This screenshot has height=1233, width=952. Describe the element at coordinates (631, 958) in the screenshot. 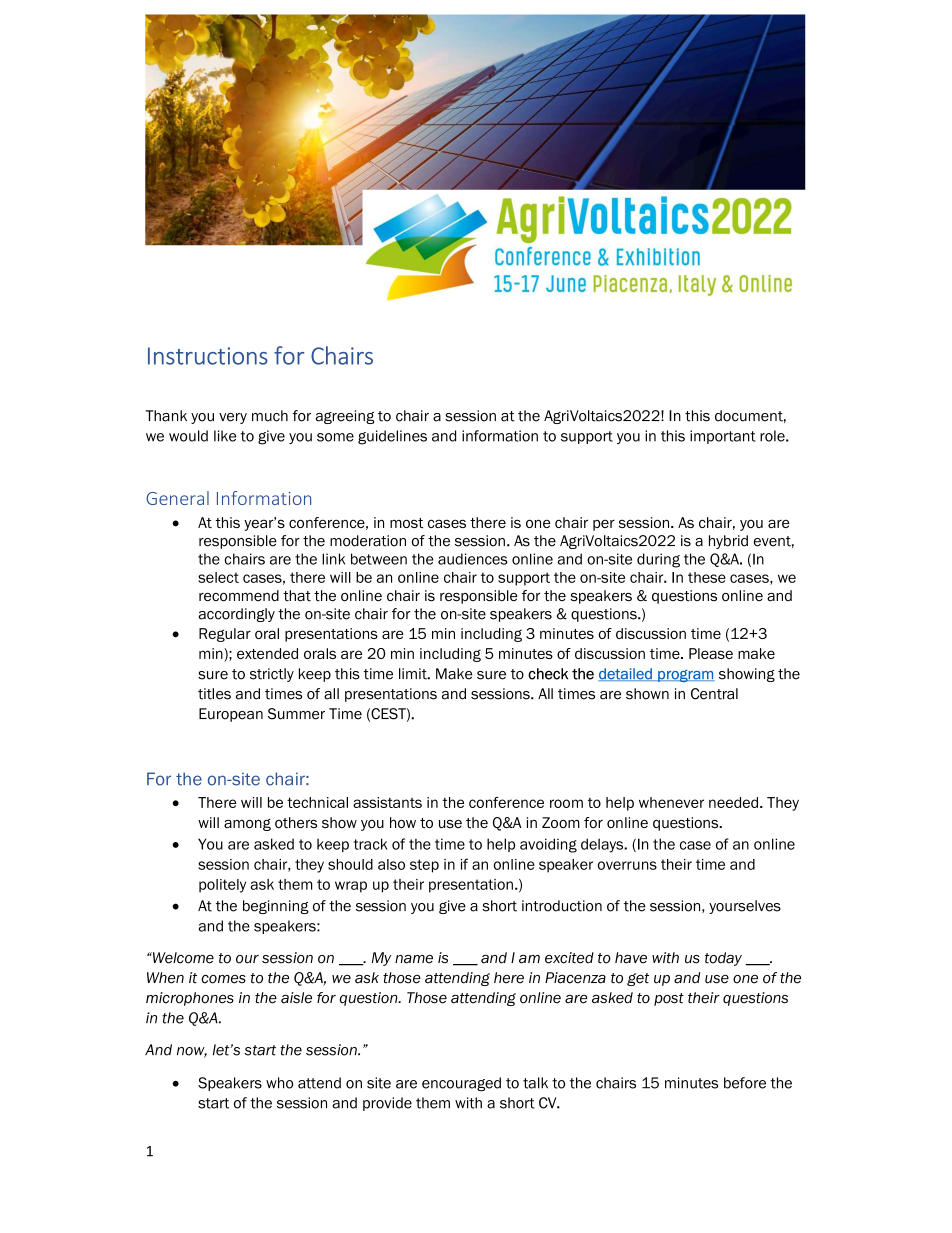

I see `have` at that location.
